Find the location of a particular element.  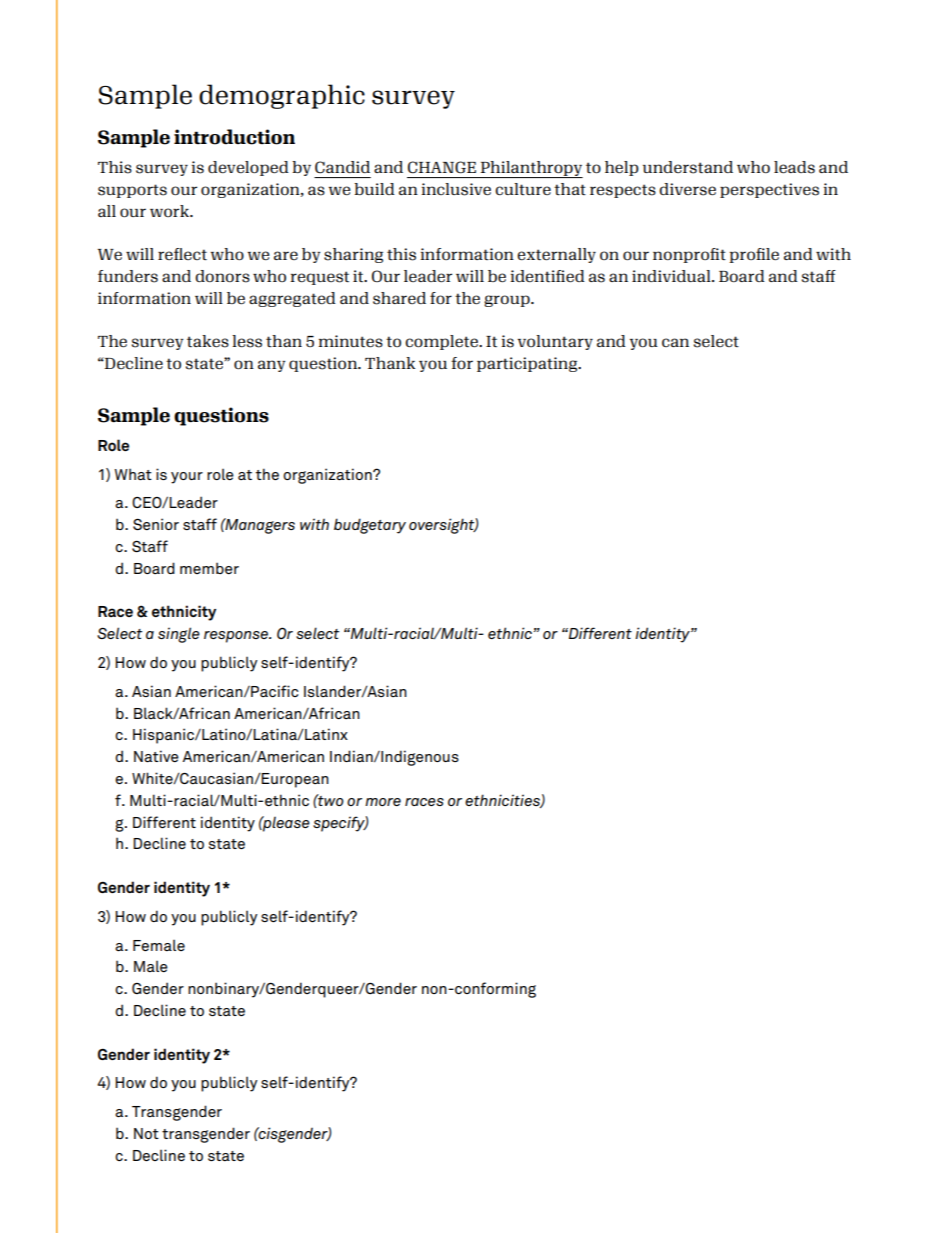

introduction is located at coordinates (234, 137).
